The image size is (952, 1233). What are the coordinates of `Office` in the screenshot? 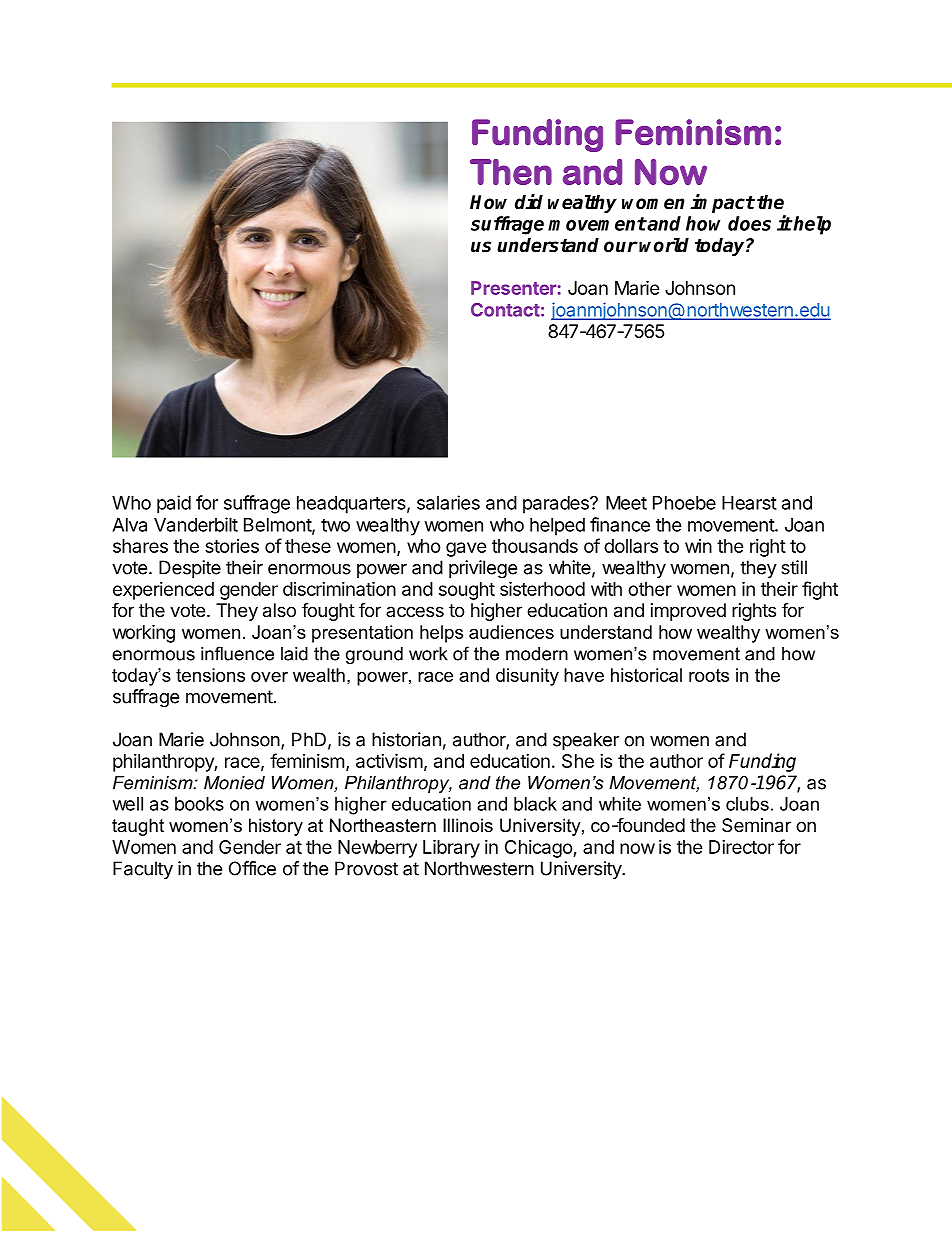 It's located at (252, 868).
